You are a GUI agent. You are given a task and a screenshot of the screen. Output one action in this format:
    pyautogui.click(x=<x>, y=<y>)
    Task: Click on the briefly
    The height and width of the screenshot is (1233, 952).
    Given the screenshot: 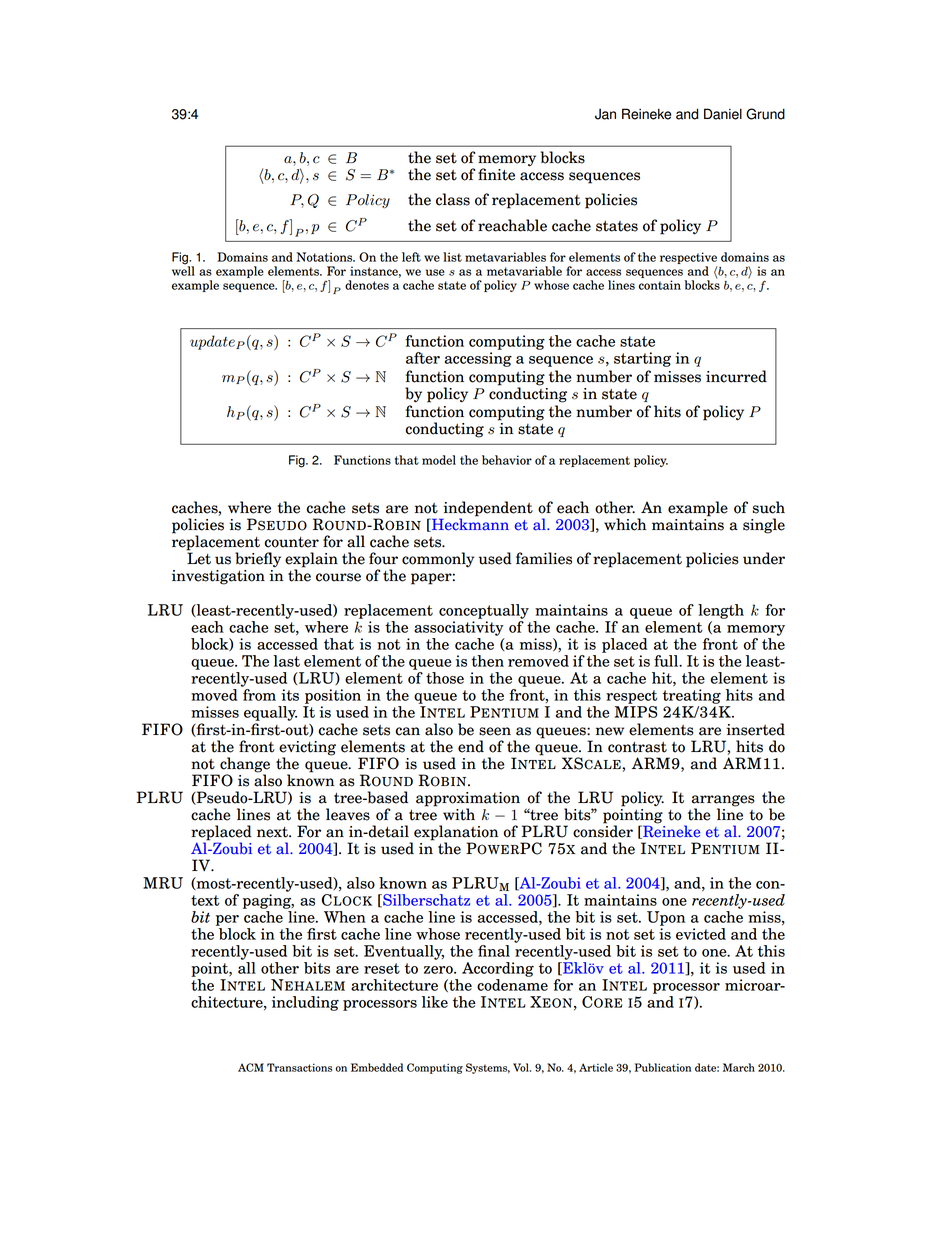 What is the action you would take?
    pyautogui.click(x=258, y=560)
